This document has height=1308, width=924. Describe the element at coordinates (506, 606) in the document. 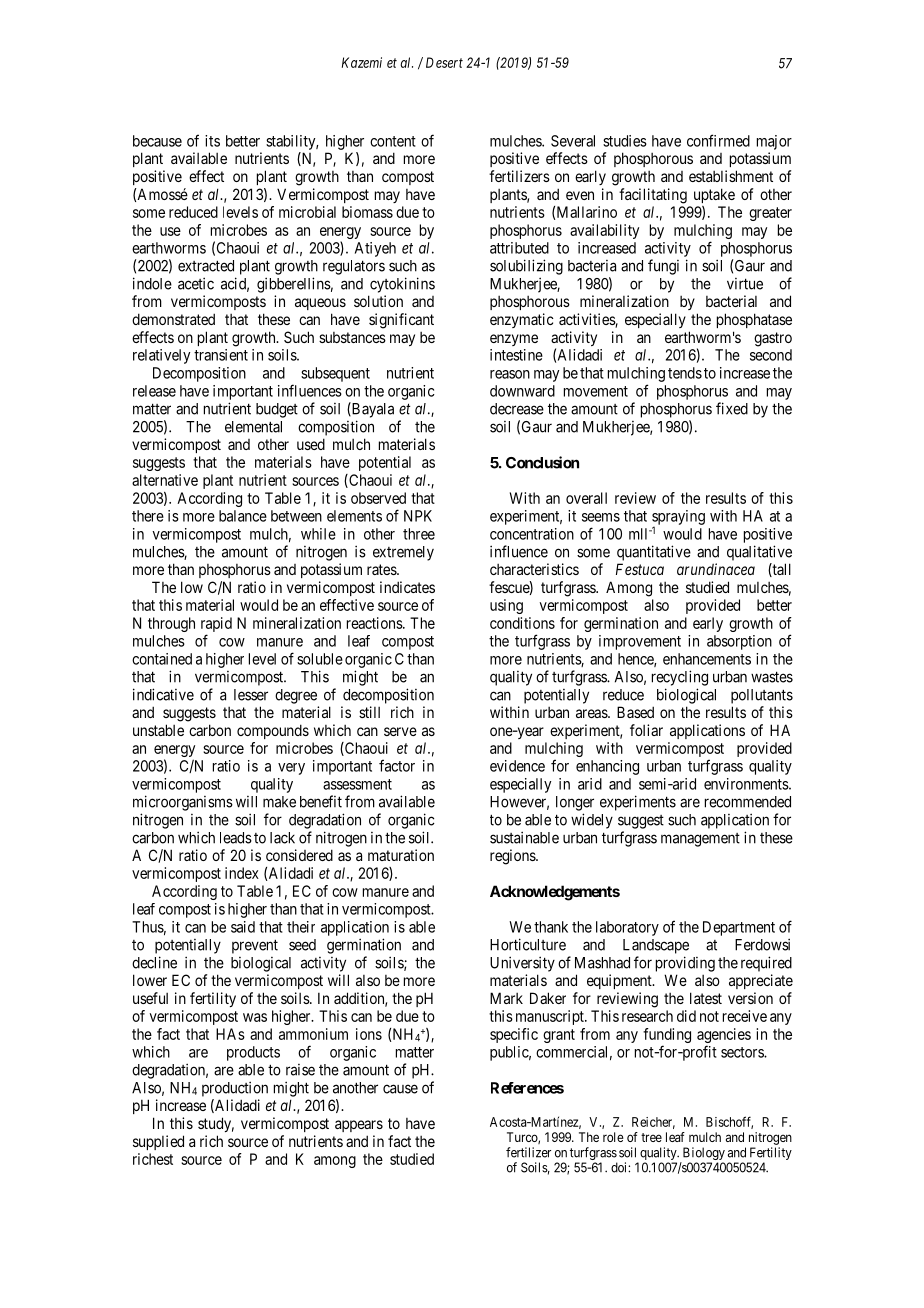

I see `using` at that location.
